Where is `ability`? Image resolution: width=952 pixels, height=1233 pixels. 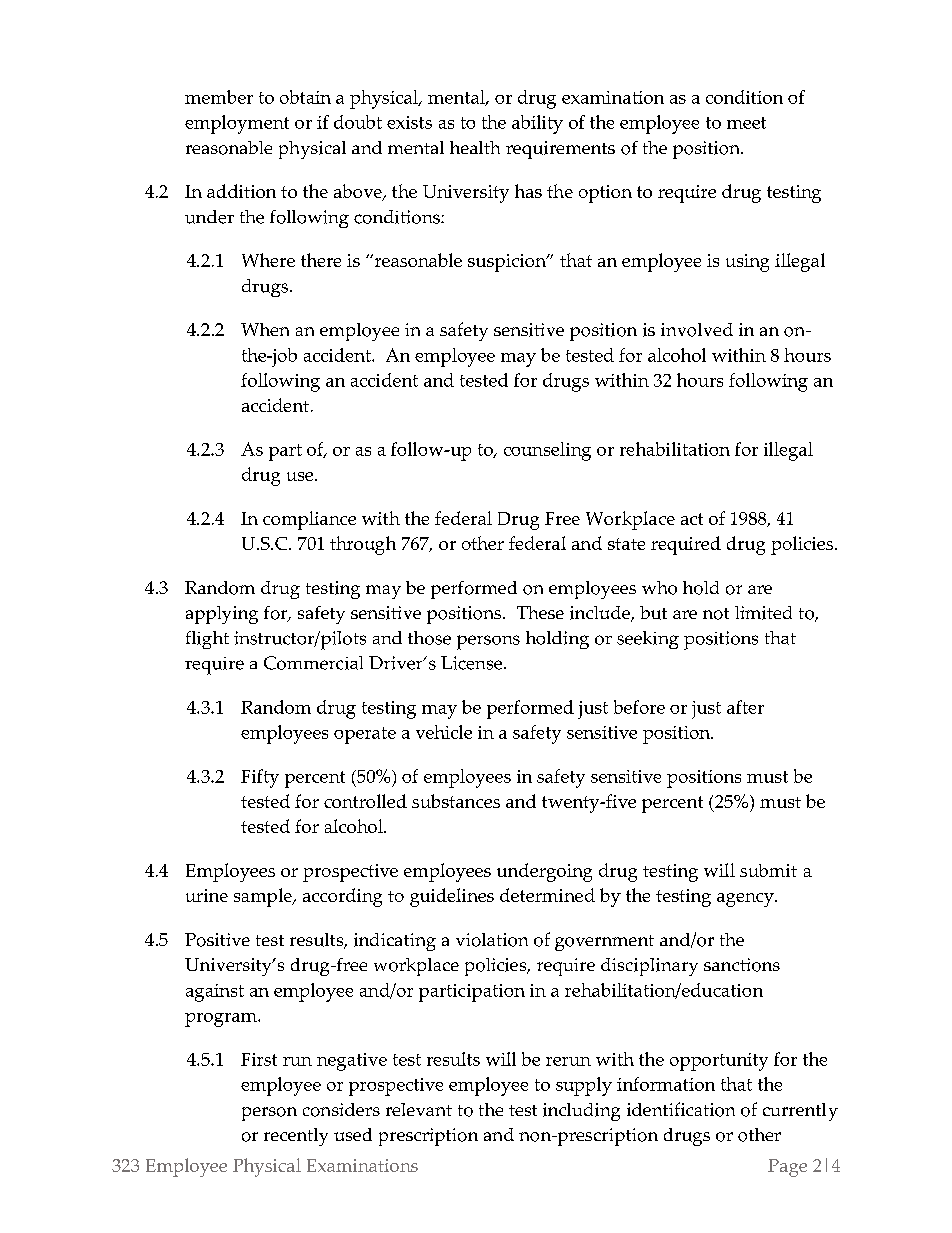 ability is located at coordinates (537, 124).
